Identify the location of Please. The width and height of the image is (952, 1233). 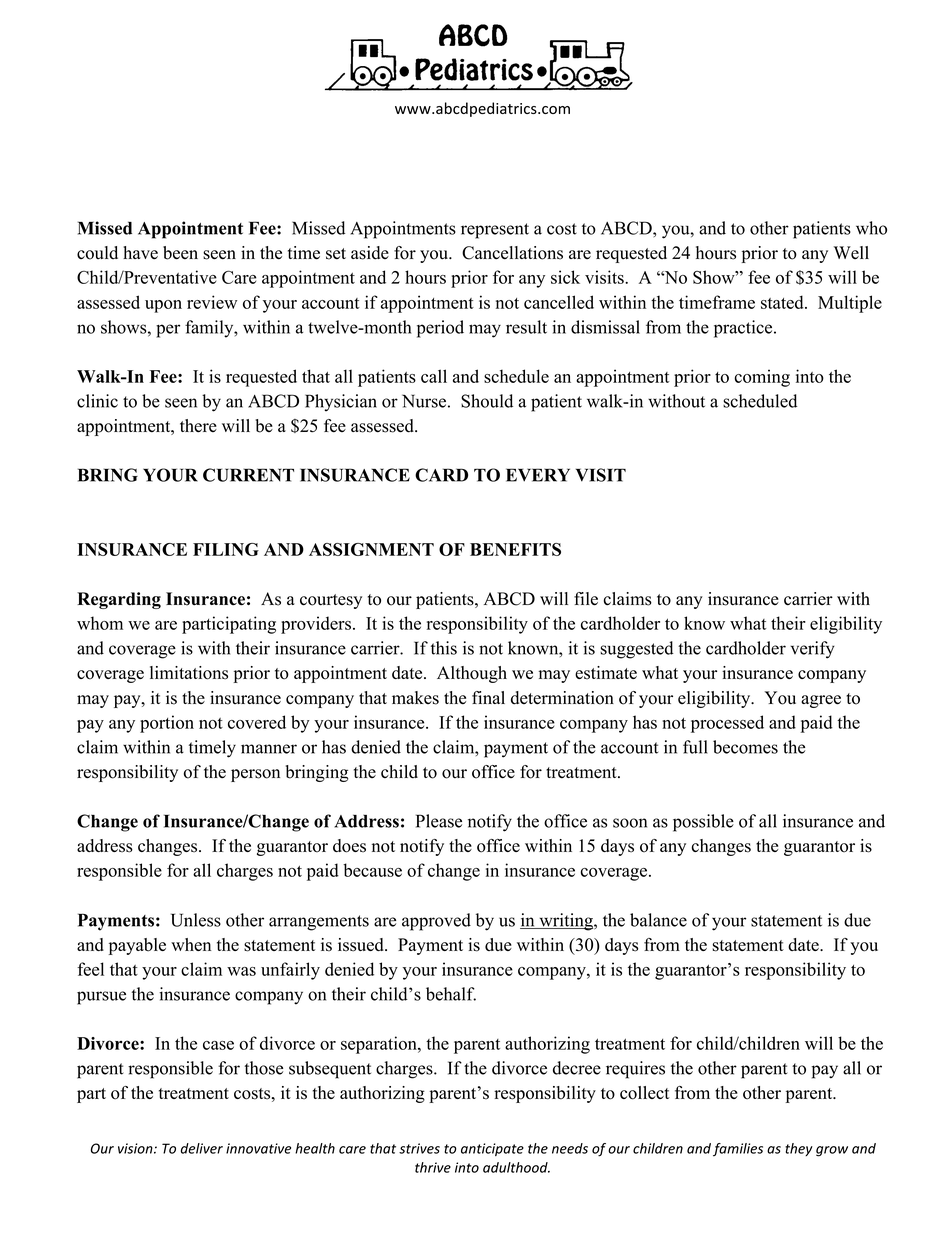
(439, 821).
